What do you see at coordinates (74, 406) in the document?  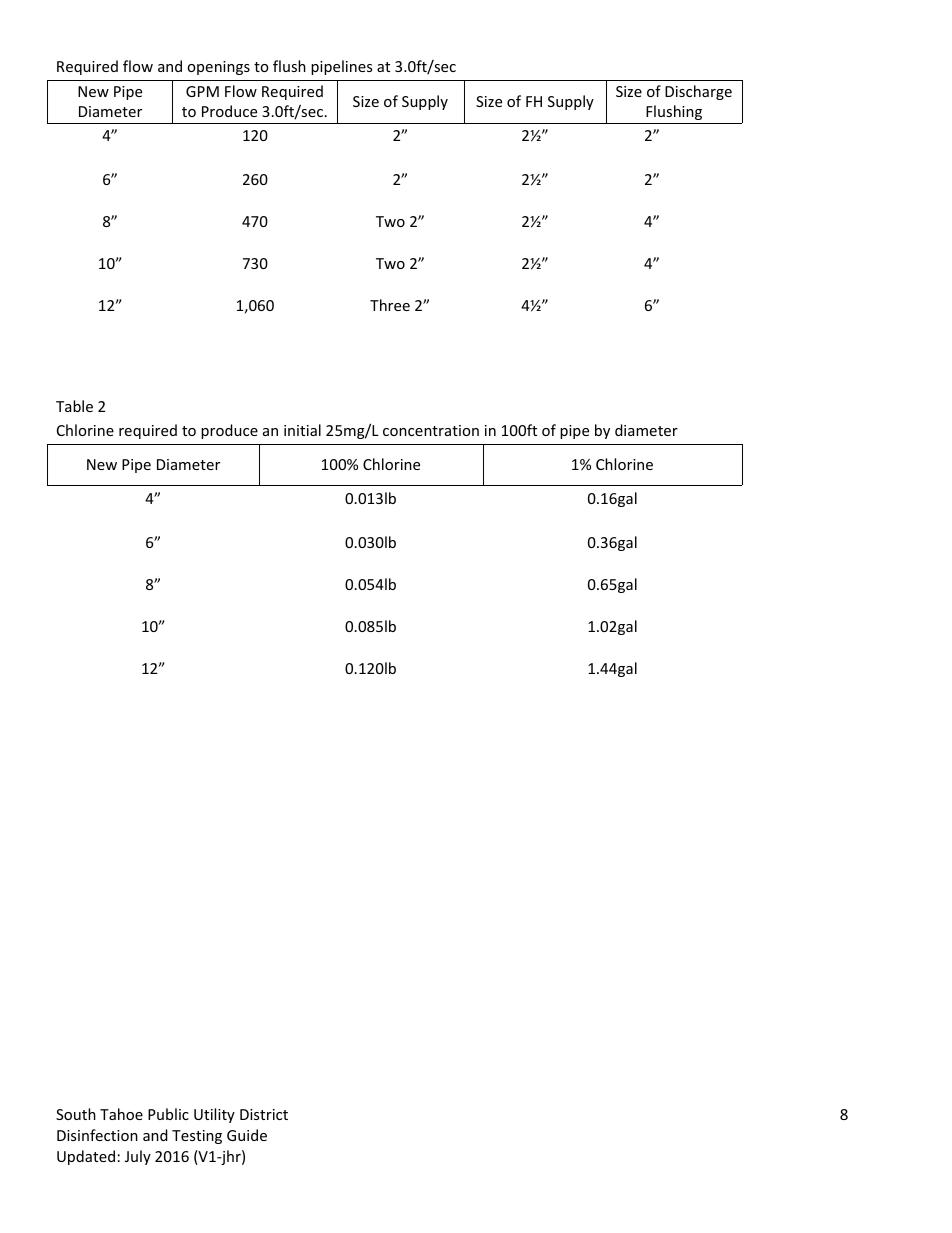 I see `Table` at bounding box center [74, 406].
